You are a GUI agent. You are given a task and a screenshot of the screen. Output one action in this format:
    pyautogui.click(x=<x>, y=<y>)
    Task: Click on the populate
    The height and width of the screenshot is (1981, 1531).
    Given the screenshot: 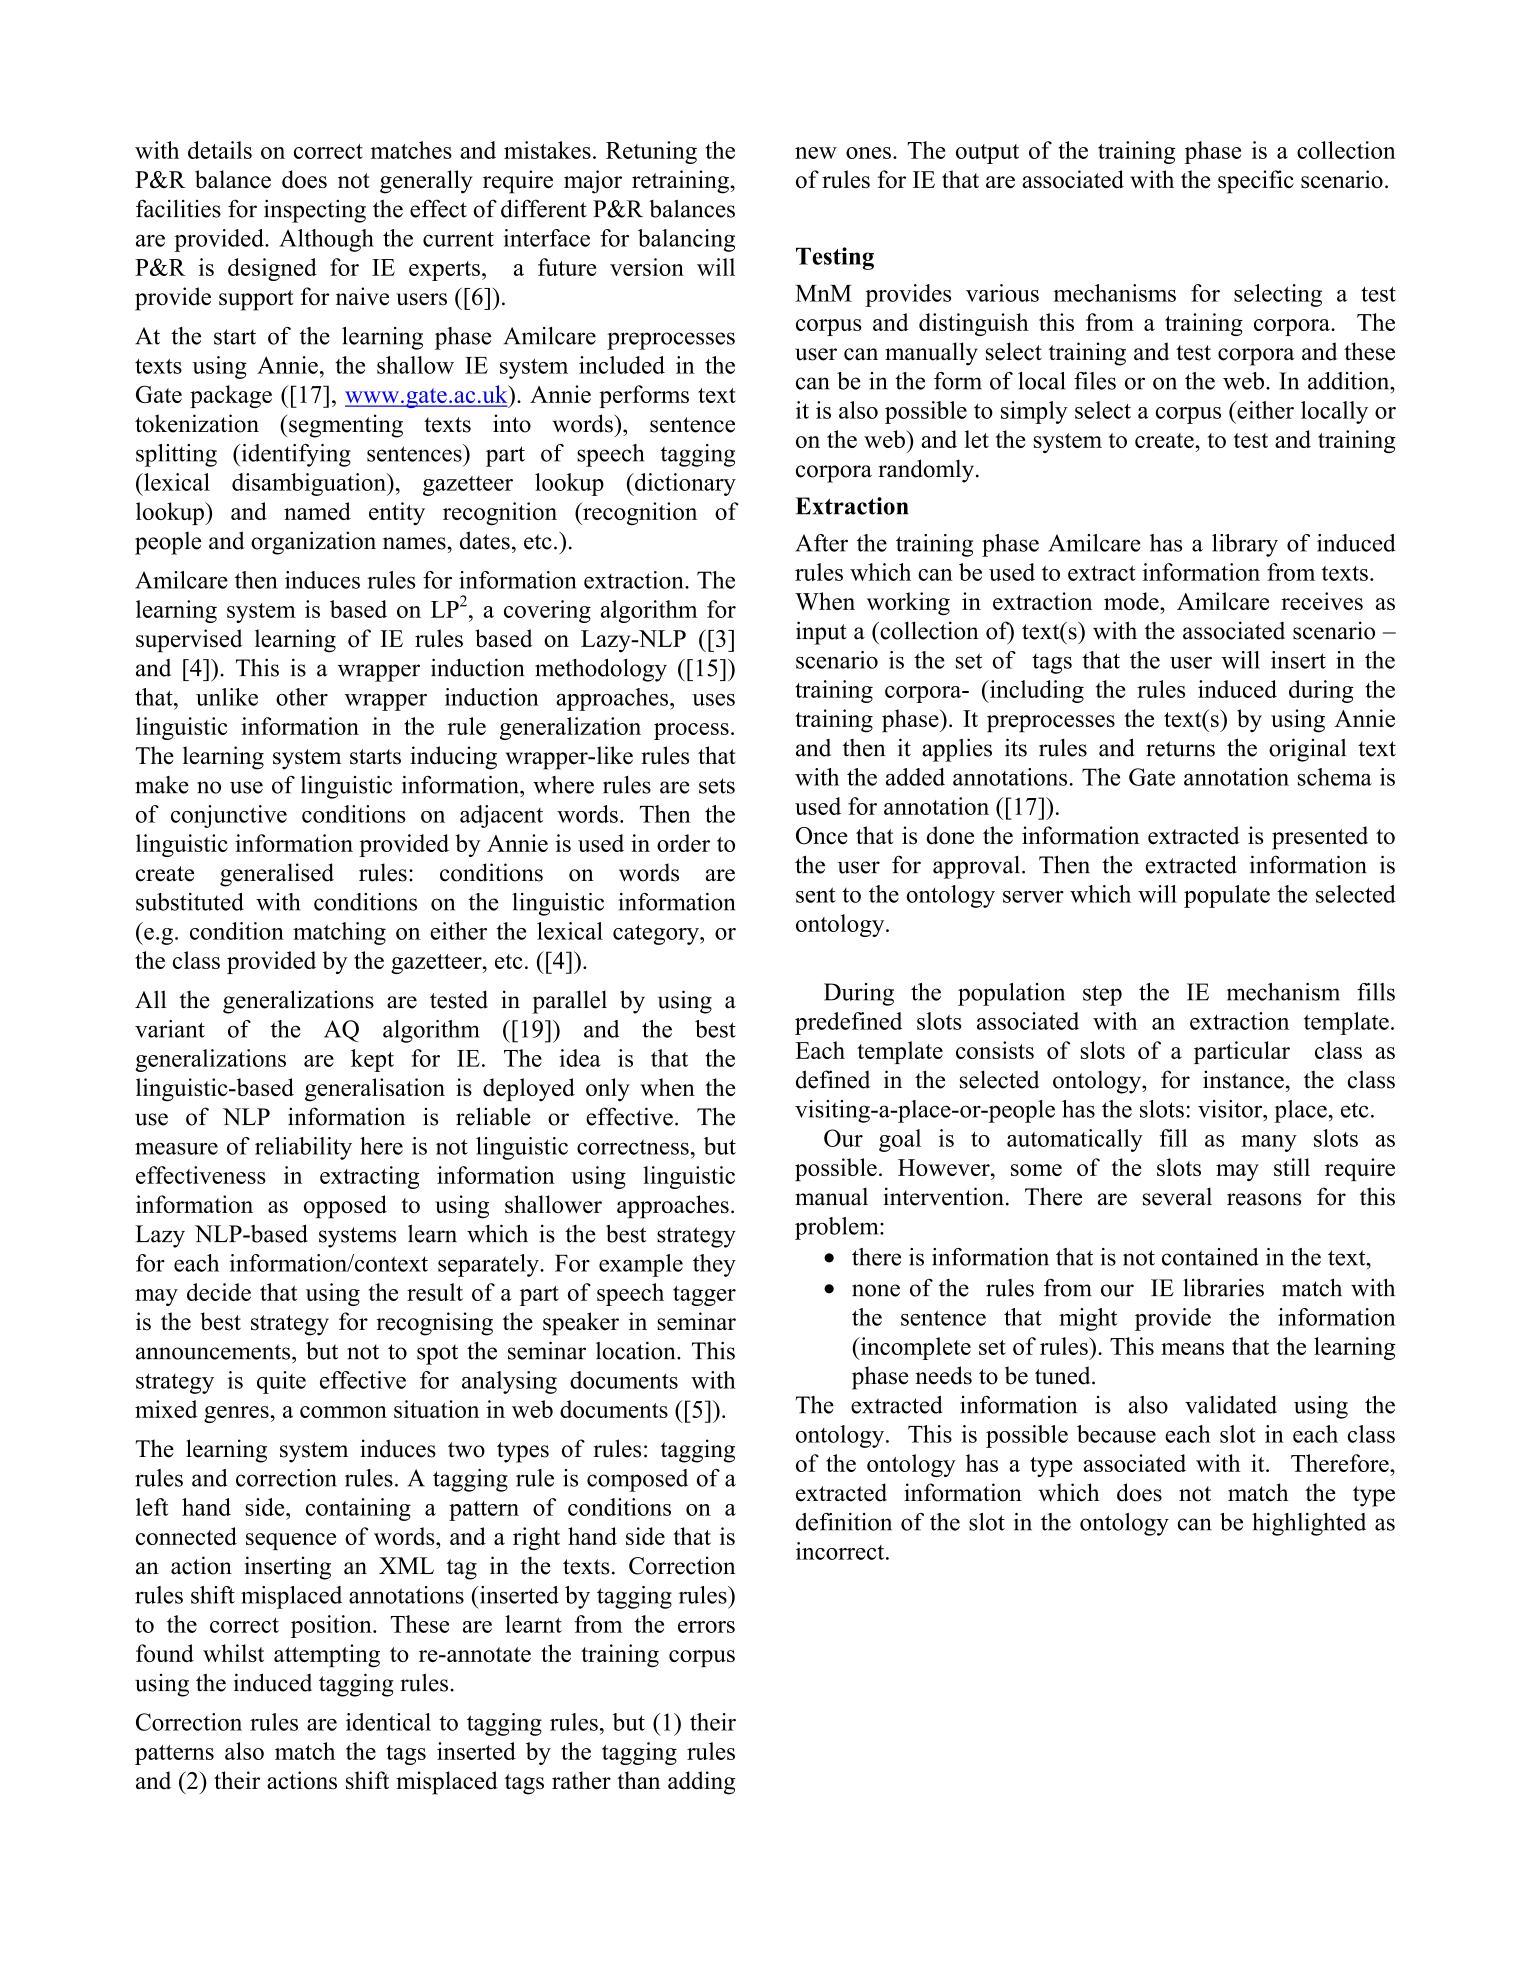 What is the action you would take?
    pyautogui.click(x=1227, y=896)
